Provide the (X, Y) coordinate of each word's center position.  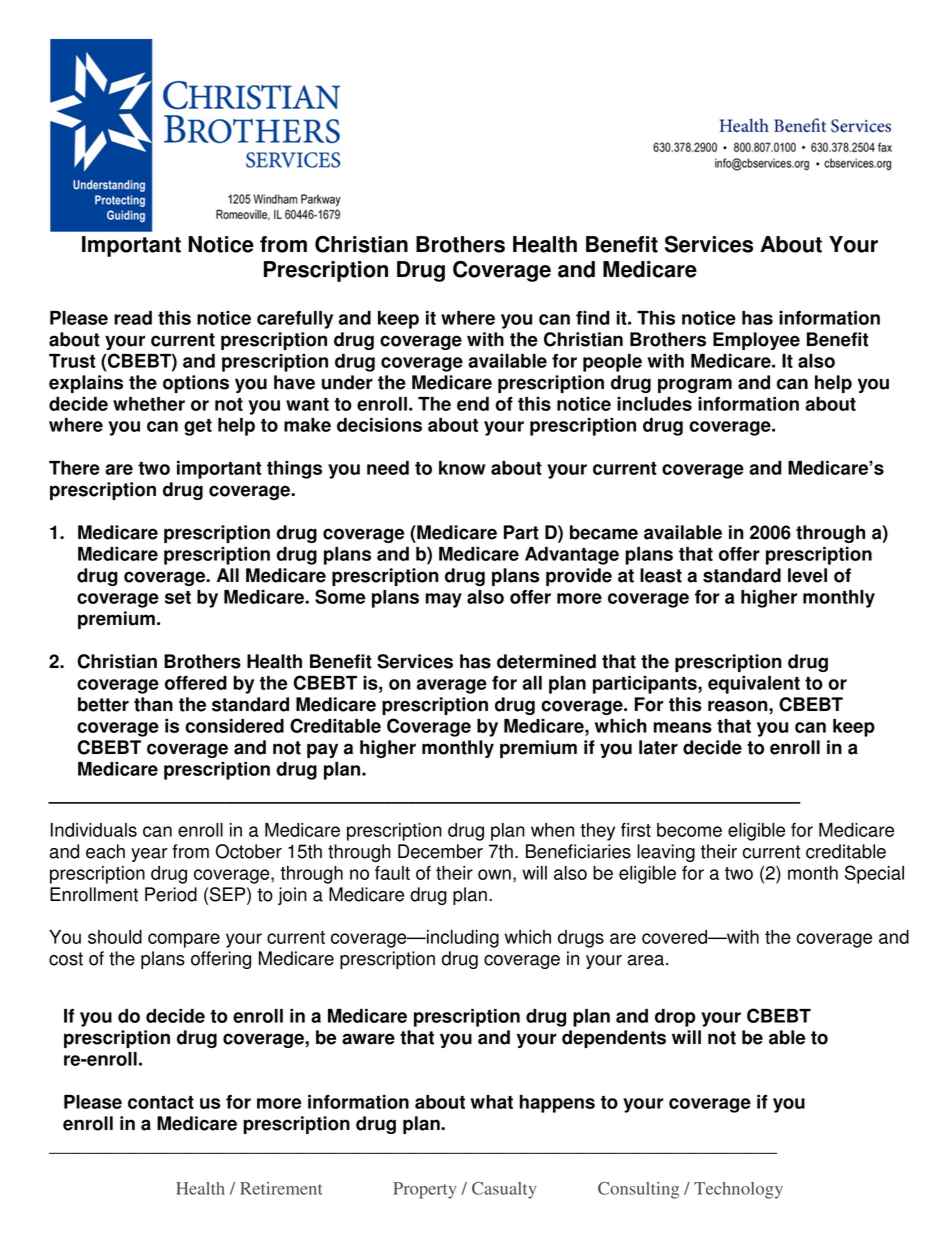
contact (161, 1102)
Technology (738, 1190)
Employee (756, 341)
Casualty (504, 1190)
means (683, 727)
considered (234, 726)
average (452, 686)
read (133, 318)
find (593, 318)
